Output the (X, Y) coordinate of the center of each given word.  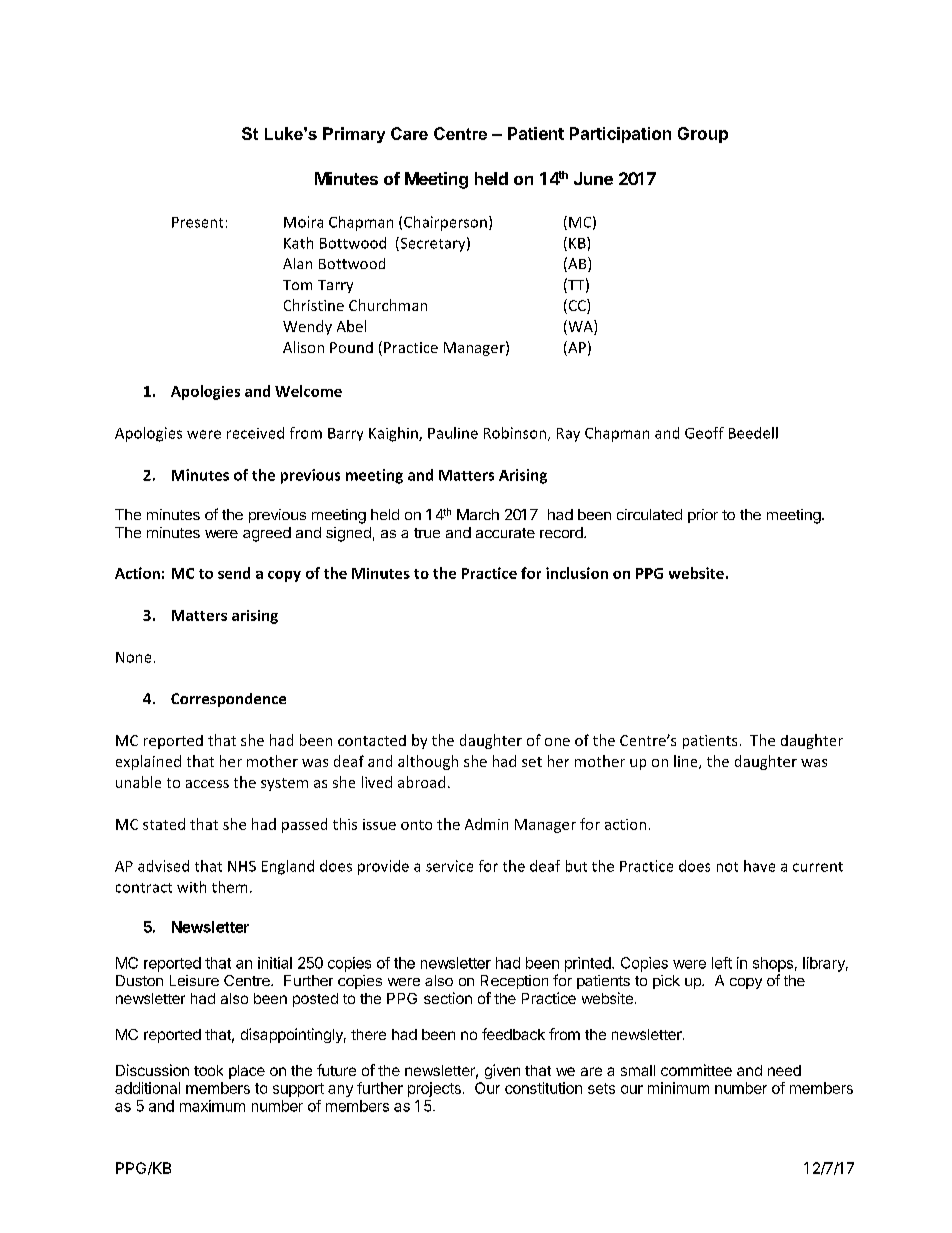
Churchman (388, 305)
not (727, 867)
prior (703, 516)
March (478, 514)
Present (197, 222)
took (208, 1070)
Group (703, 135)
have (759, 866)
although (428, 762)
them (229, 887)
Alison (303, 347)
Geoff (704, 433)
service (449, 866)
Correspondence (228, 700)
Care (409, 133)
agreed (267, 534)
